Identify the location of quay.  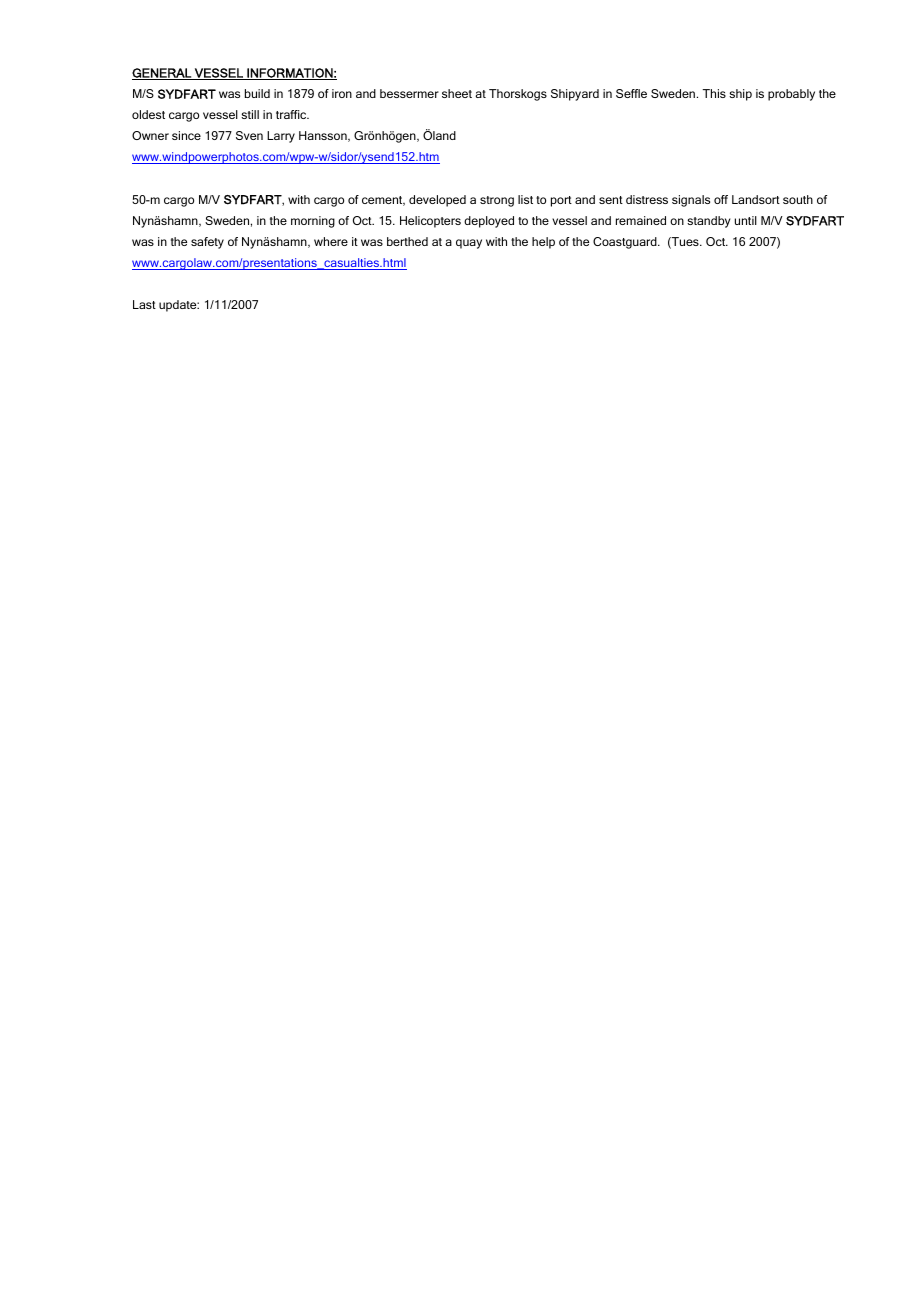
(469, 244).
